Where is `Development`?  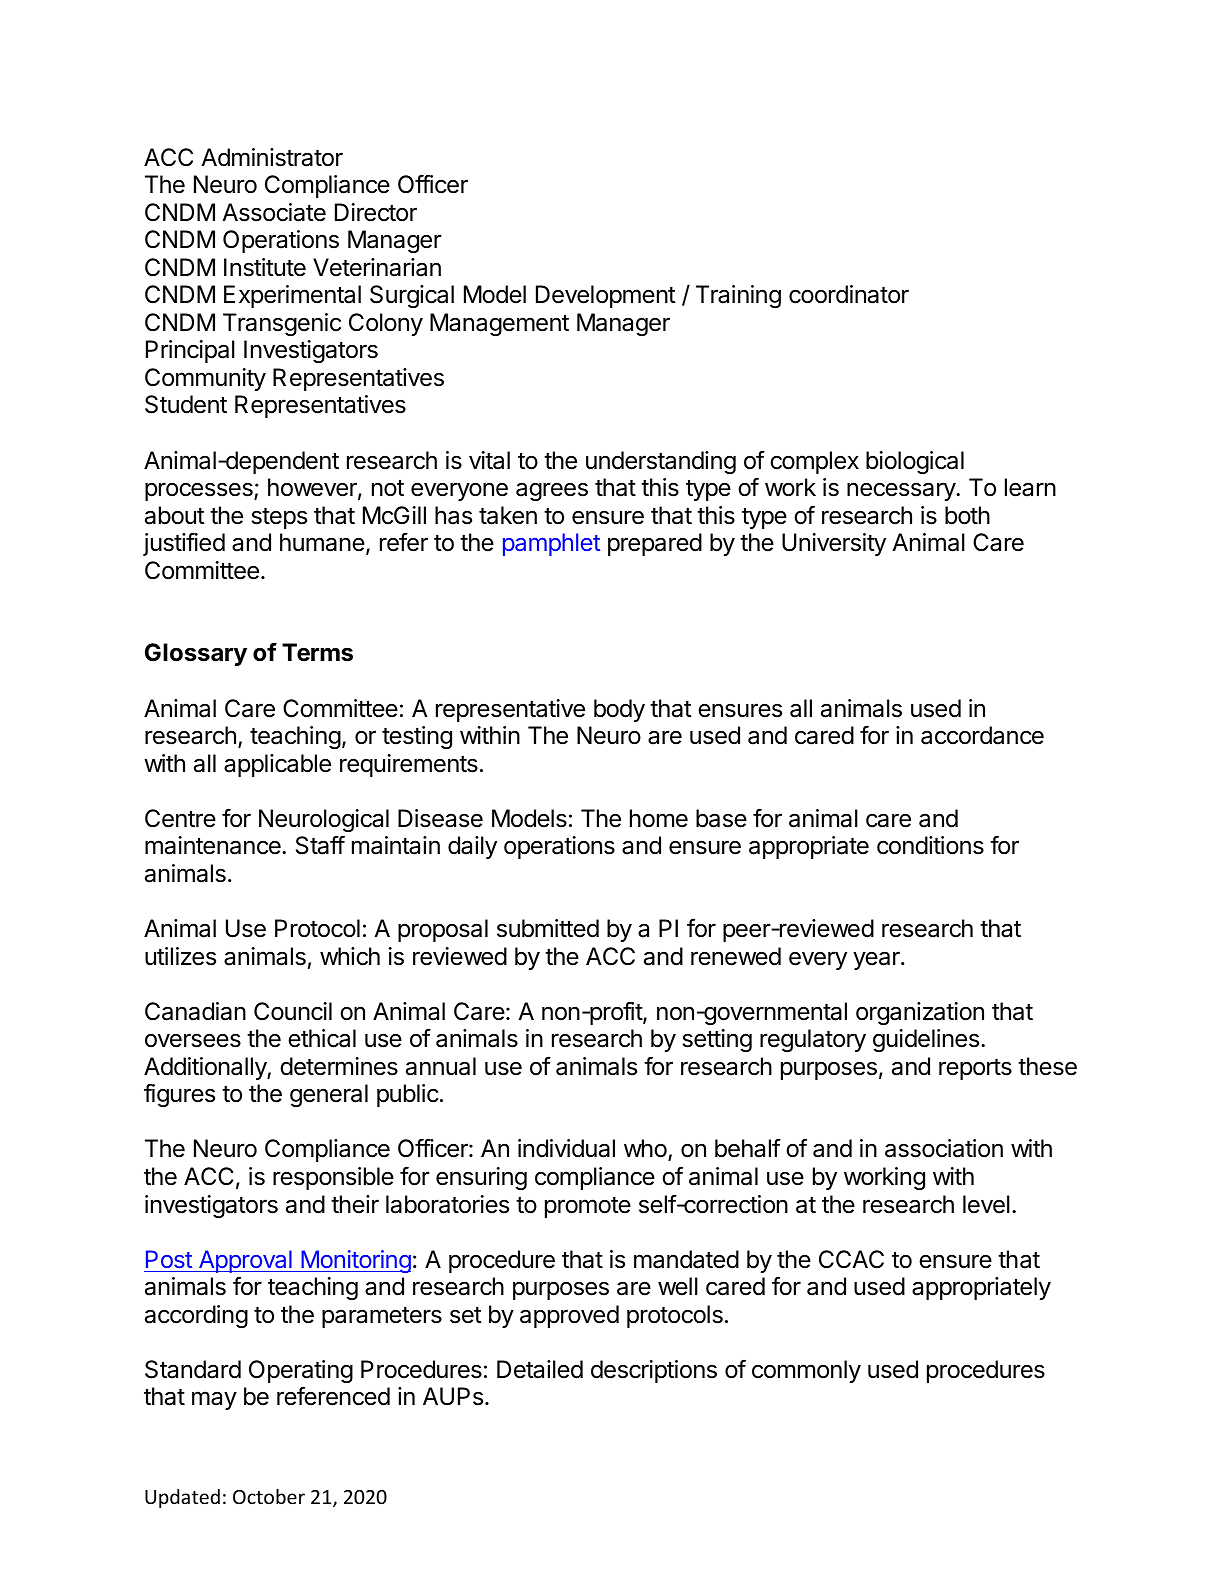 Development is located at coordinates (606, 296).
